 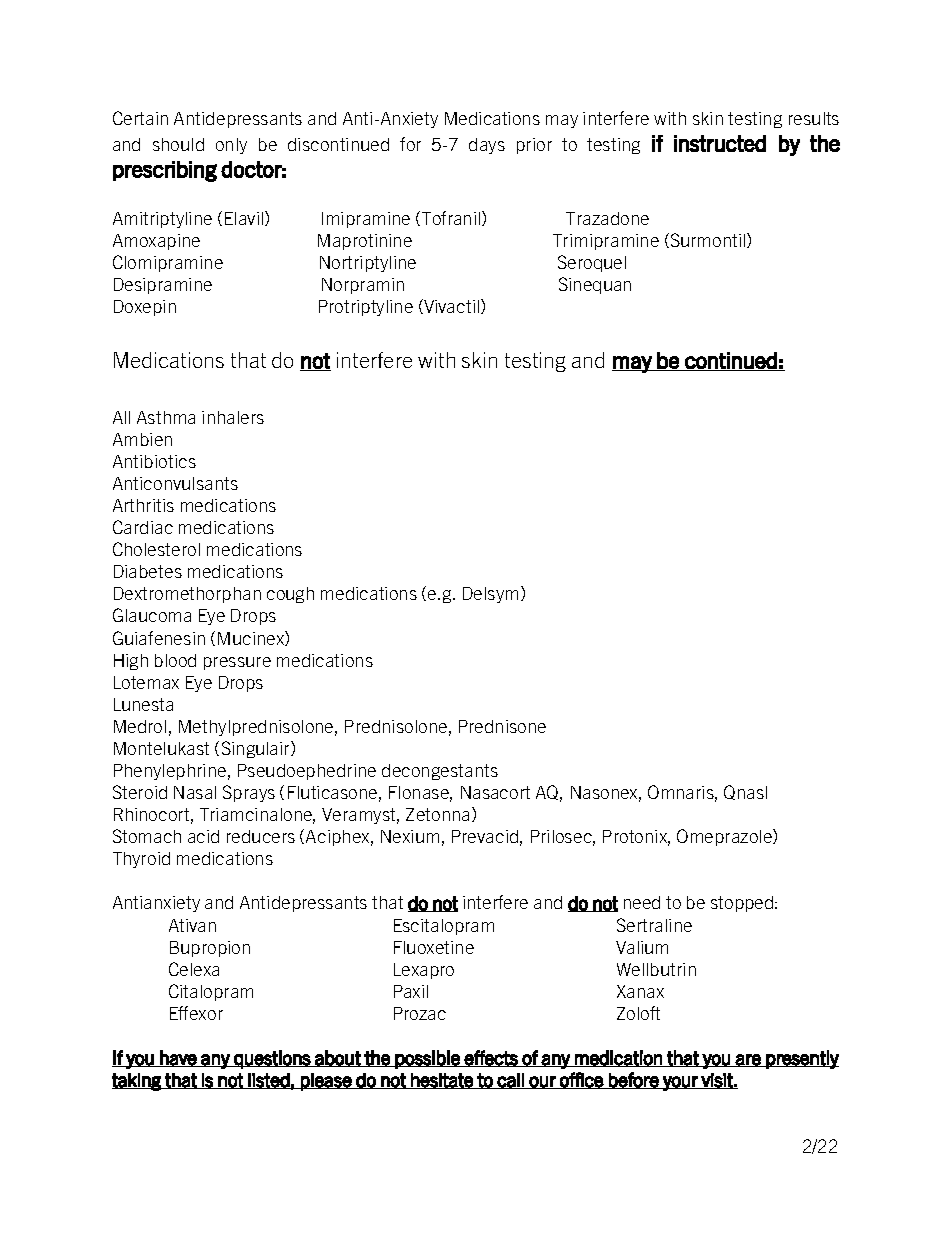 What do you see at coordinates (233, 417) in the screenshot?
I see `inhalers` at bounding box center [233, 417].
